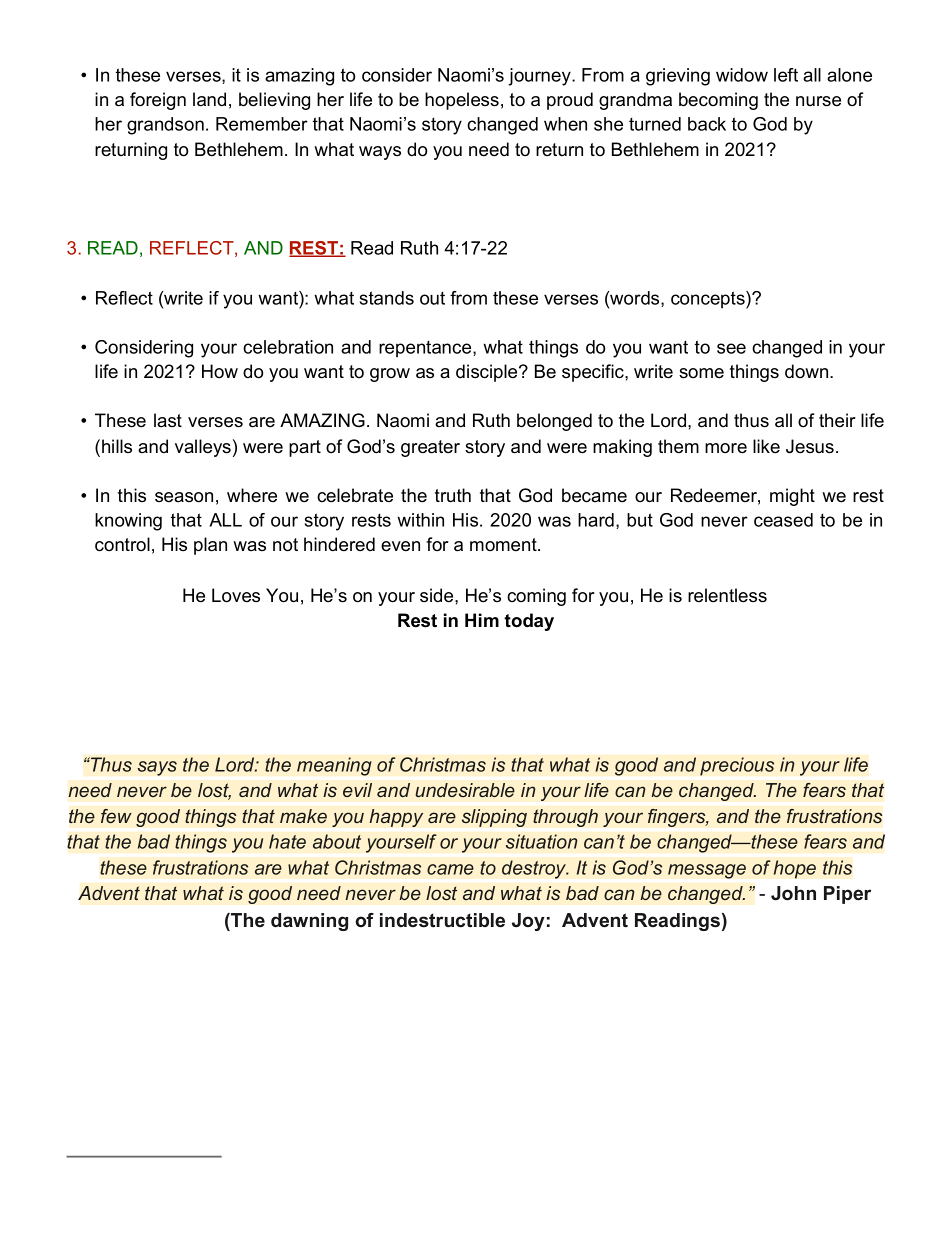 Image resolution: width=952 pixels, height=1233 pixels. What do you see at coordinates (209, 99) in the document?
I see `land` at bounding box center [209, 99].
